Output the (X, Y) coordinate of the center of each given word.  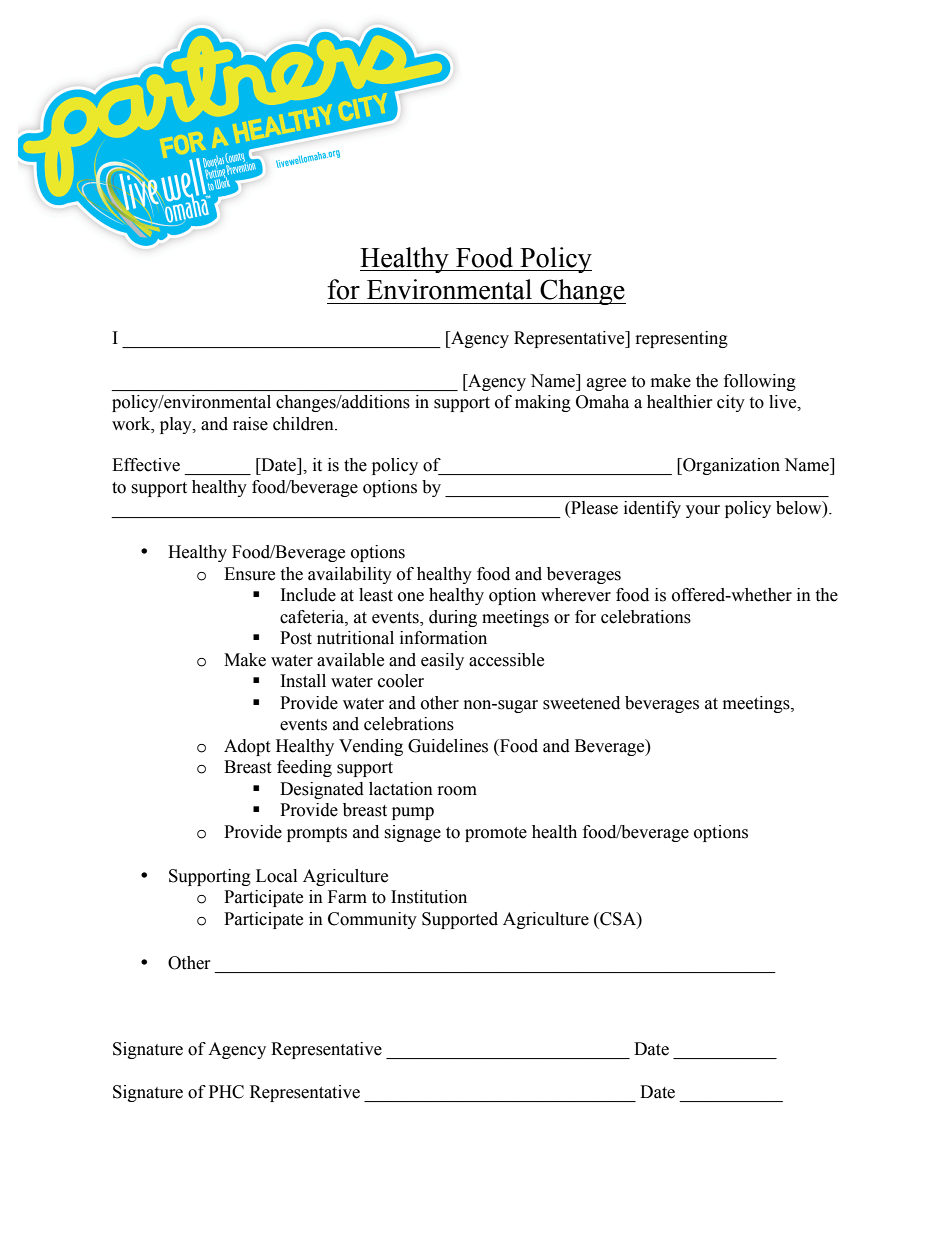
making (543, 403)
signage (412, 833)
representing (682, 339)
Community (372, 920)
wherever (576, 595)
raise (250, 424)
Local (276, 876)
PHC (226, 1092)
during (453, 618)
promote (496, 834)
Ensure (249, 574)
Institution (429, 897)
